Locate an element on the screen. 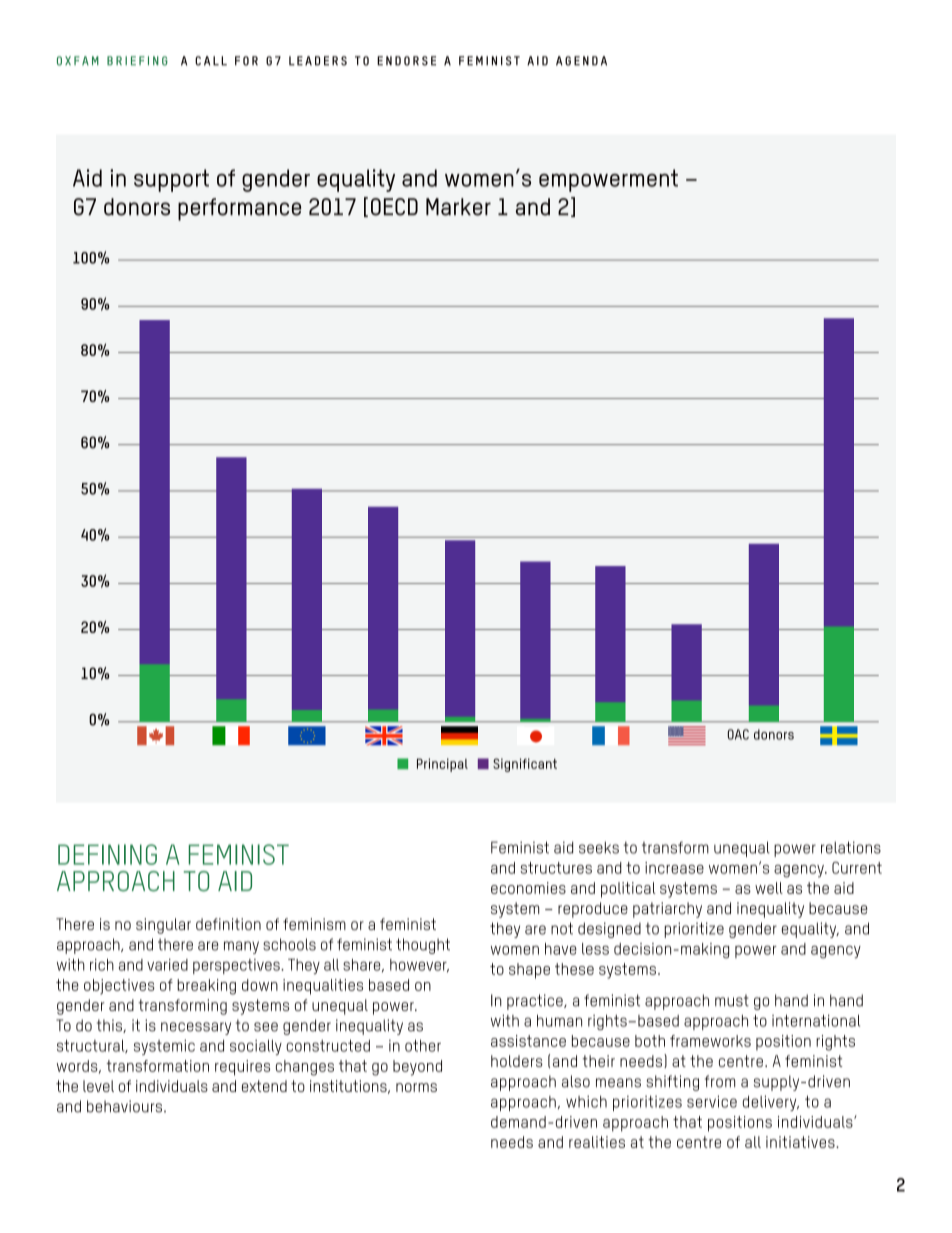 This screenshot has width=952, height=1233. BRIEFING is located at coordinates (137, 61).
